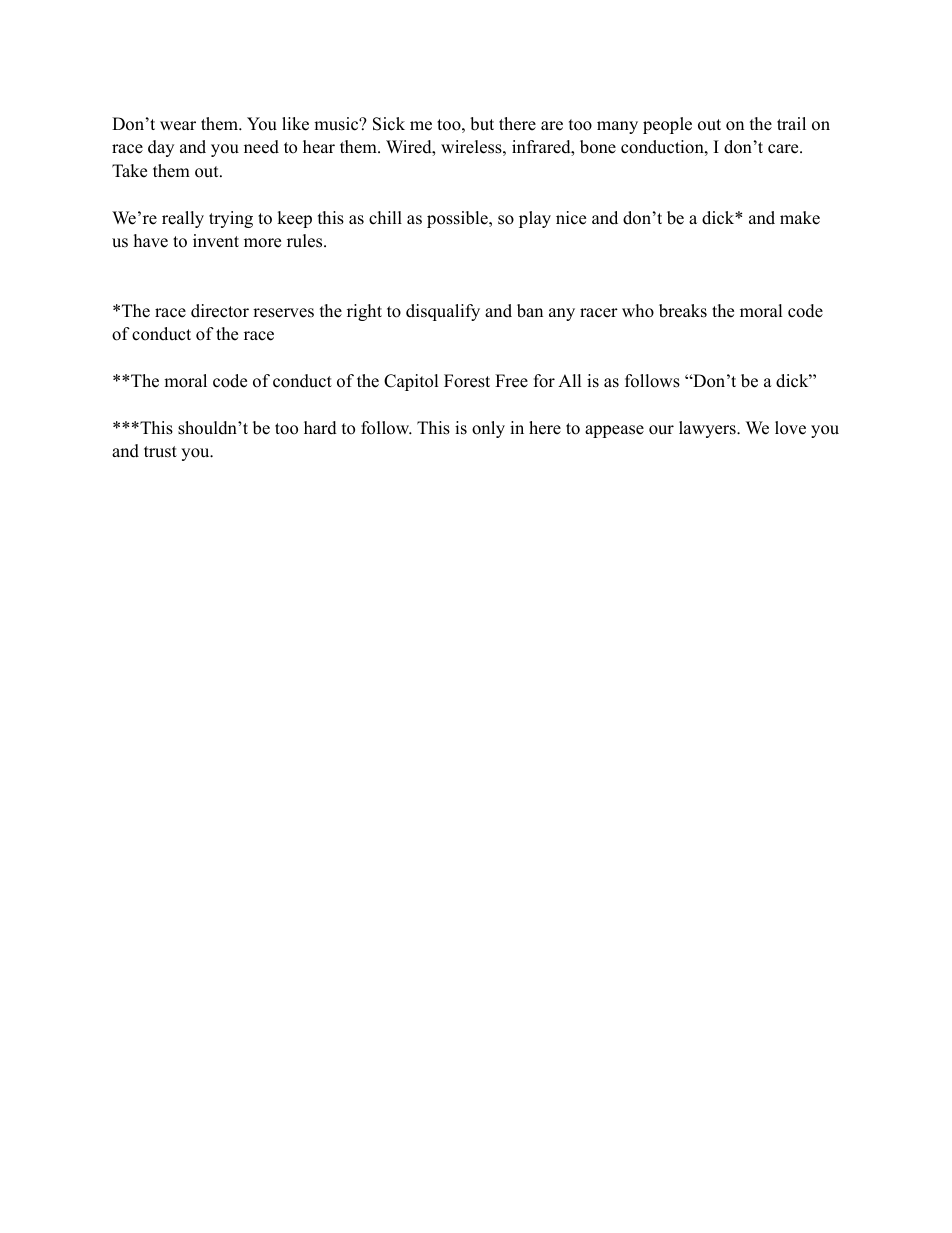 Image resolution: width=952 pixels, height=1233 pixels. I want to click on disqualify, so click(443, 312).
